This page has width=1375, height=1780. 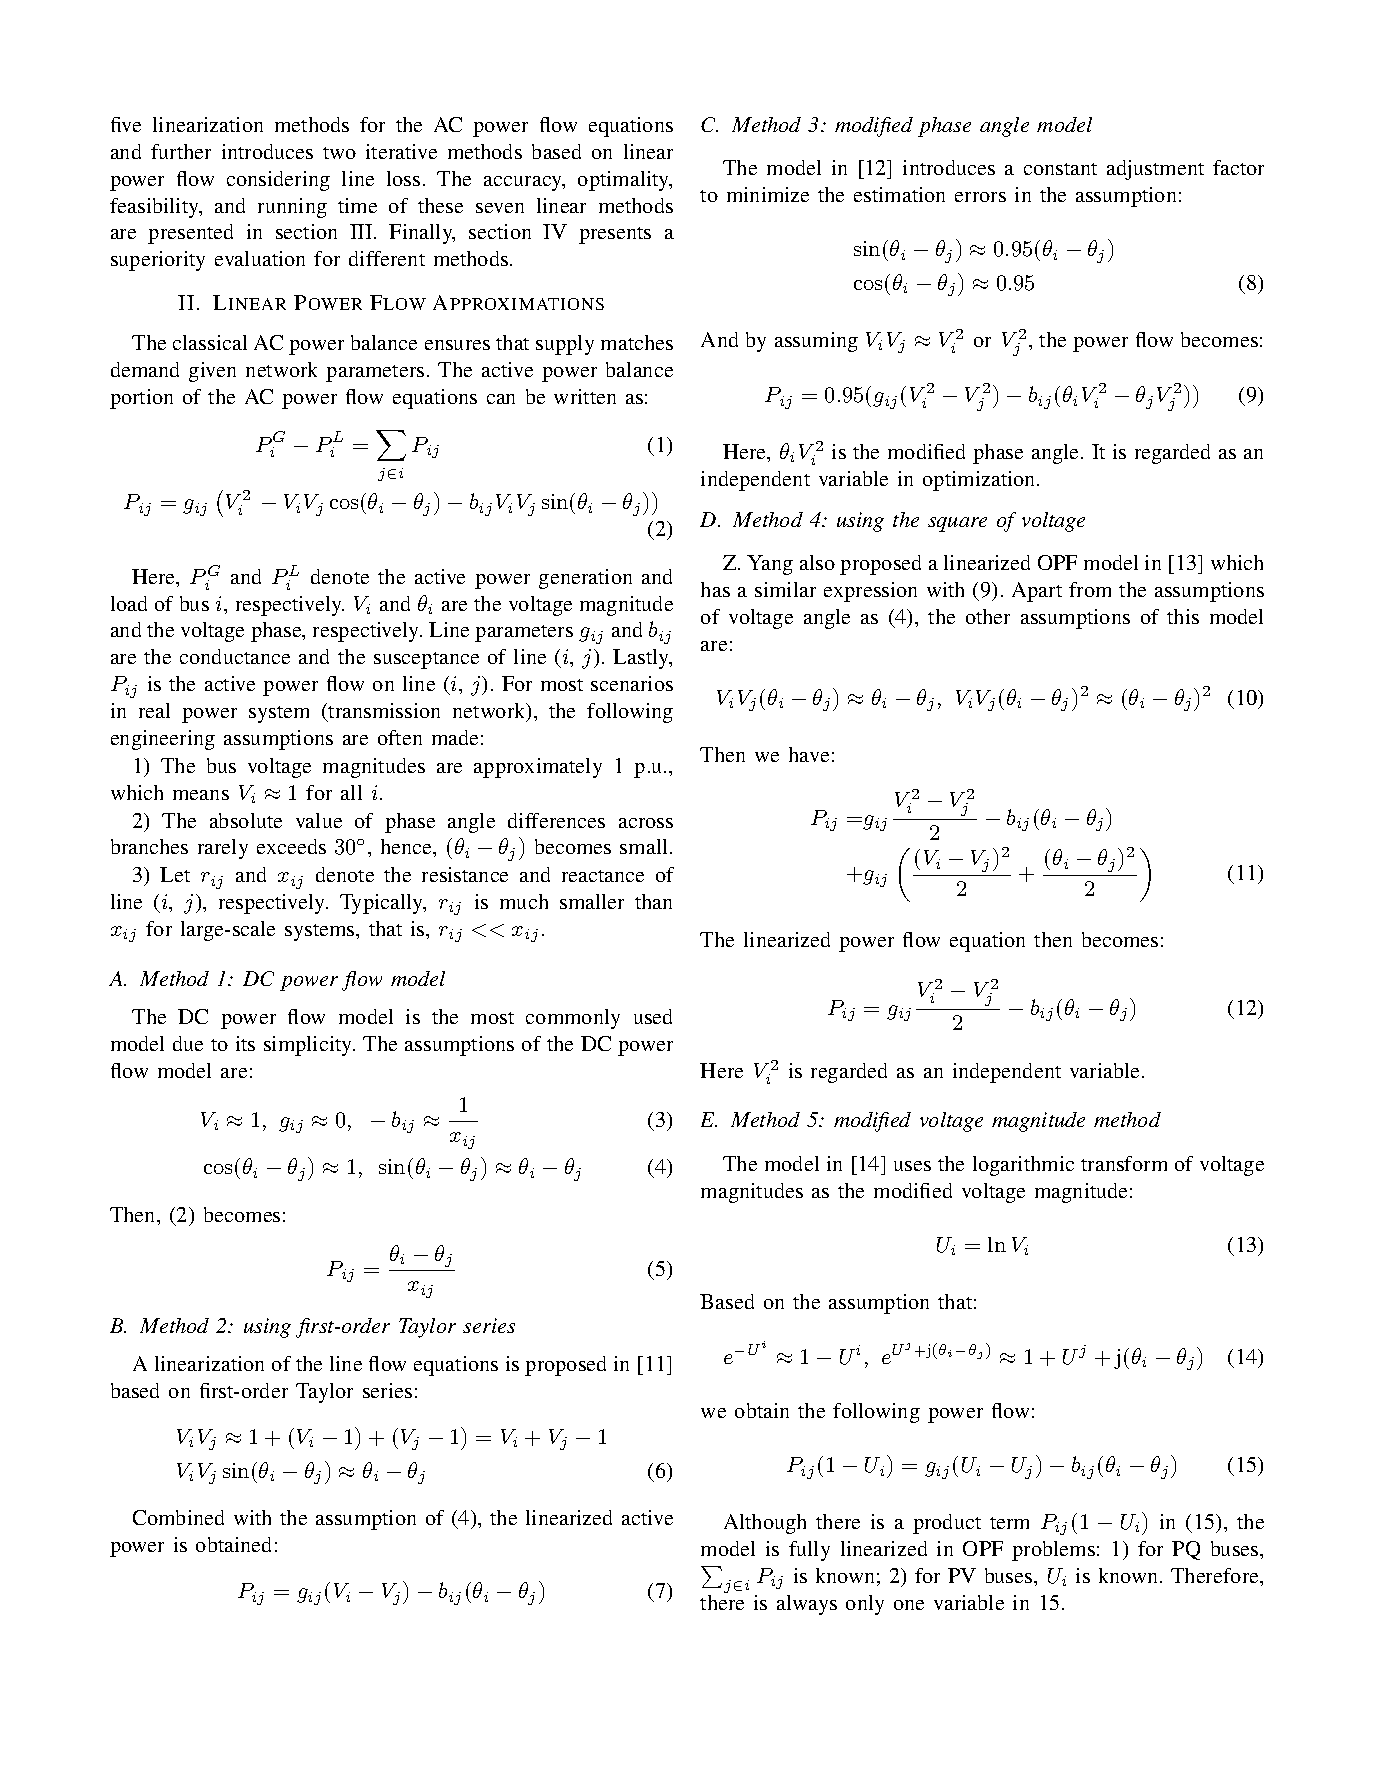 What do you see at coordinates (291, 846) in the page?
I see `exceeds` at bounding box center [291, 846].
